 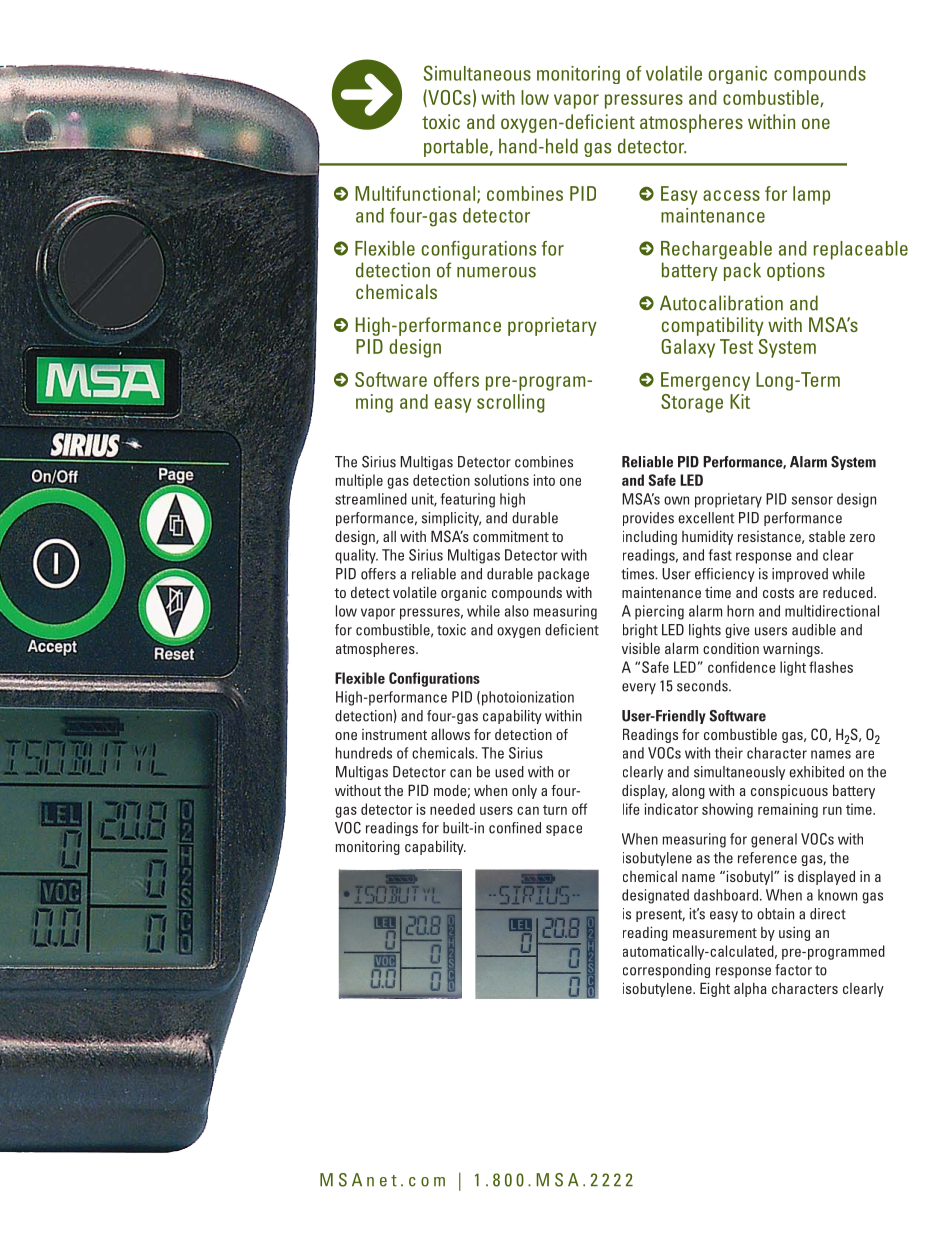 I want to click on quality, so click(x=356, y=556).
